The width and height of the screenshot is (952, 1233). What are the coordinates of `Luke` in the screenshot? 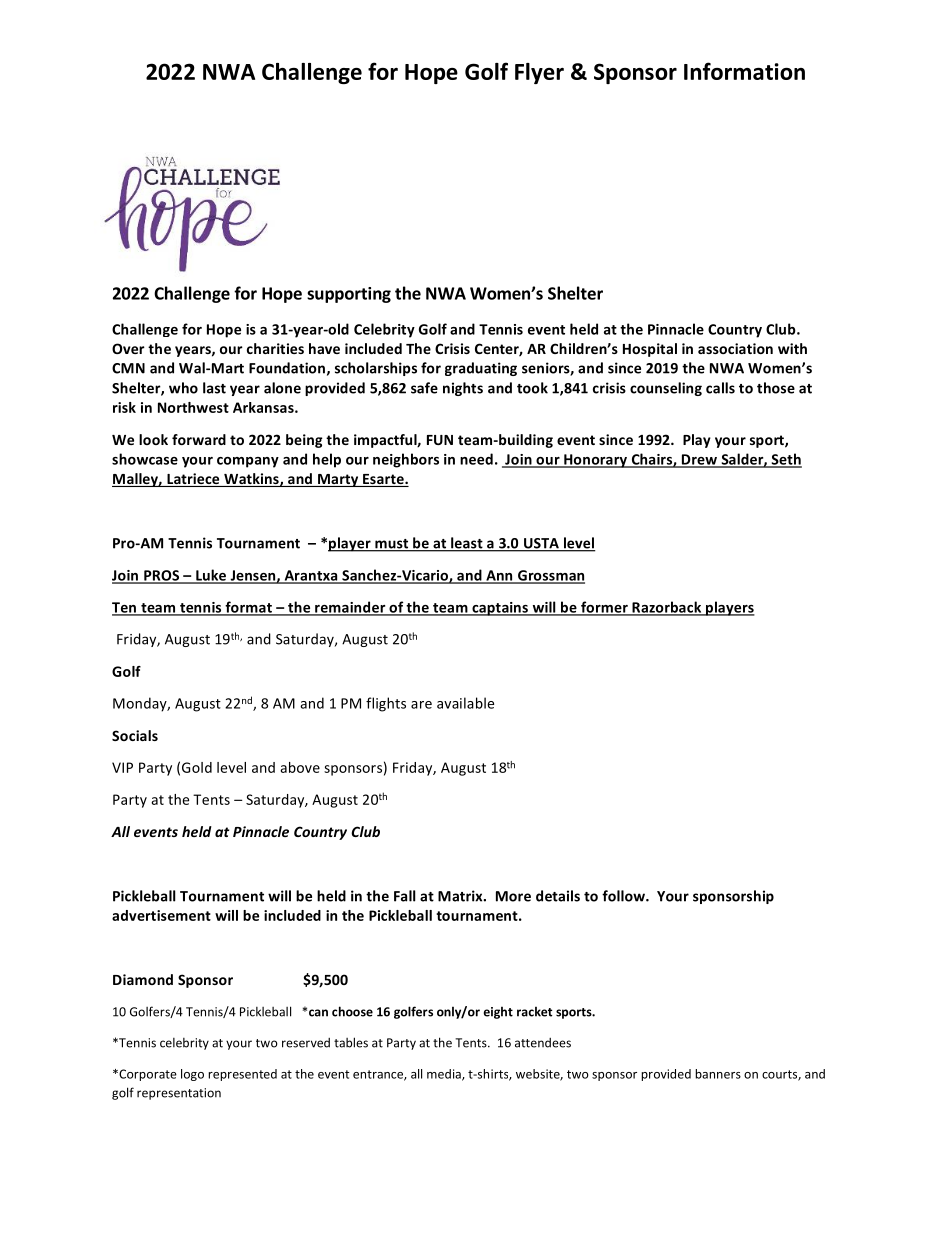 It's located at (211, 576).
